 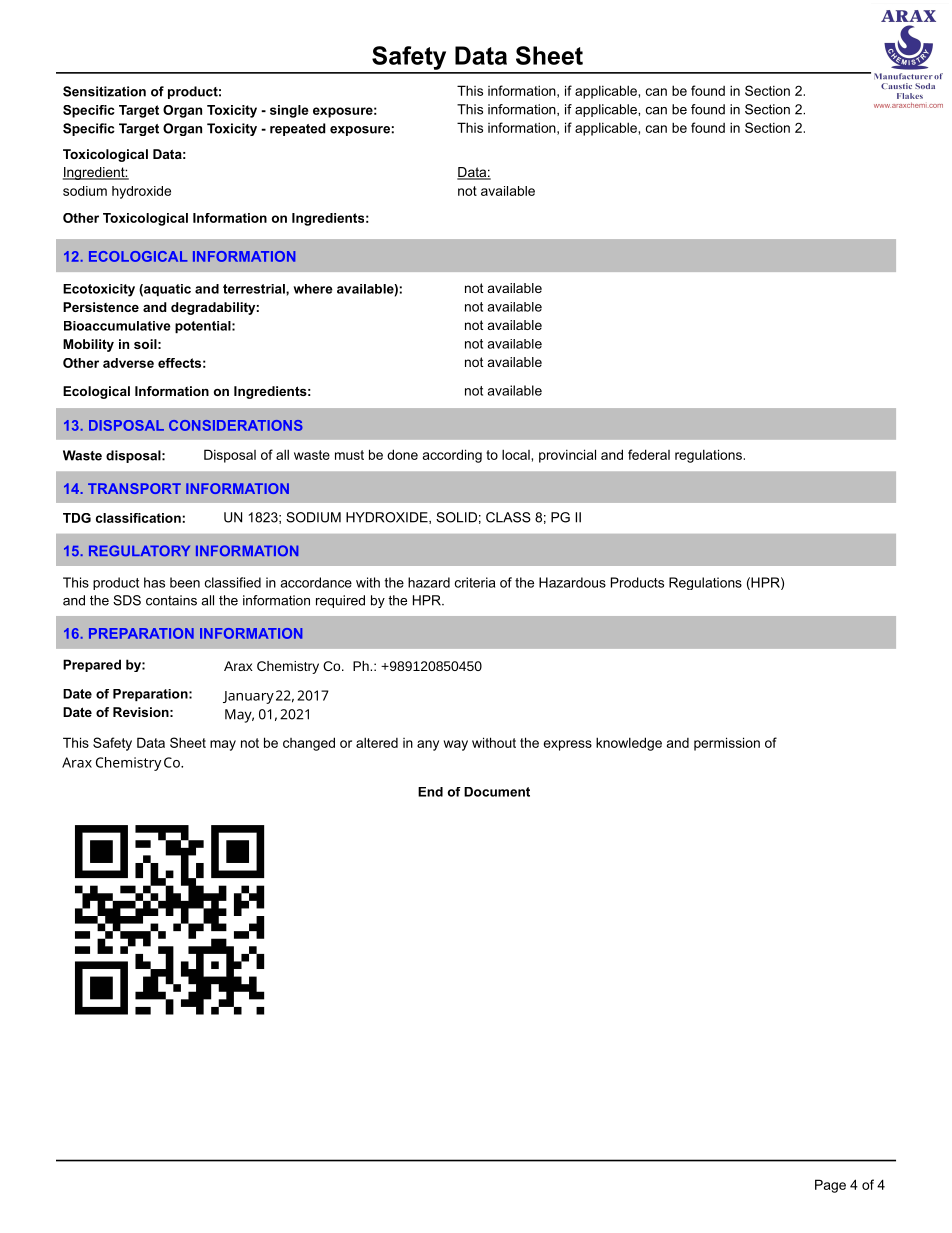 I want to click on repeated, so click(x=298, y=129).
